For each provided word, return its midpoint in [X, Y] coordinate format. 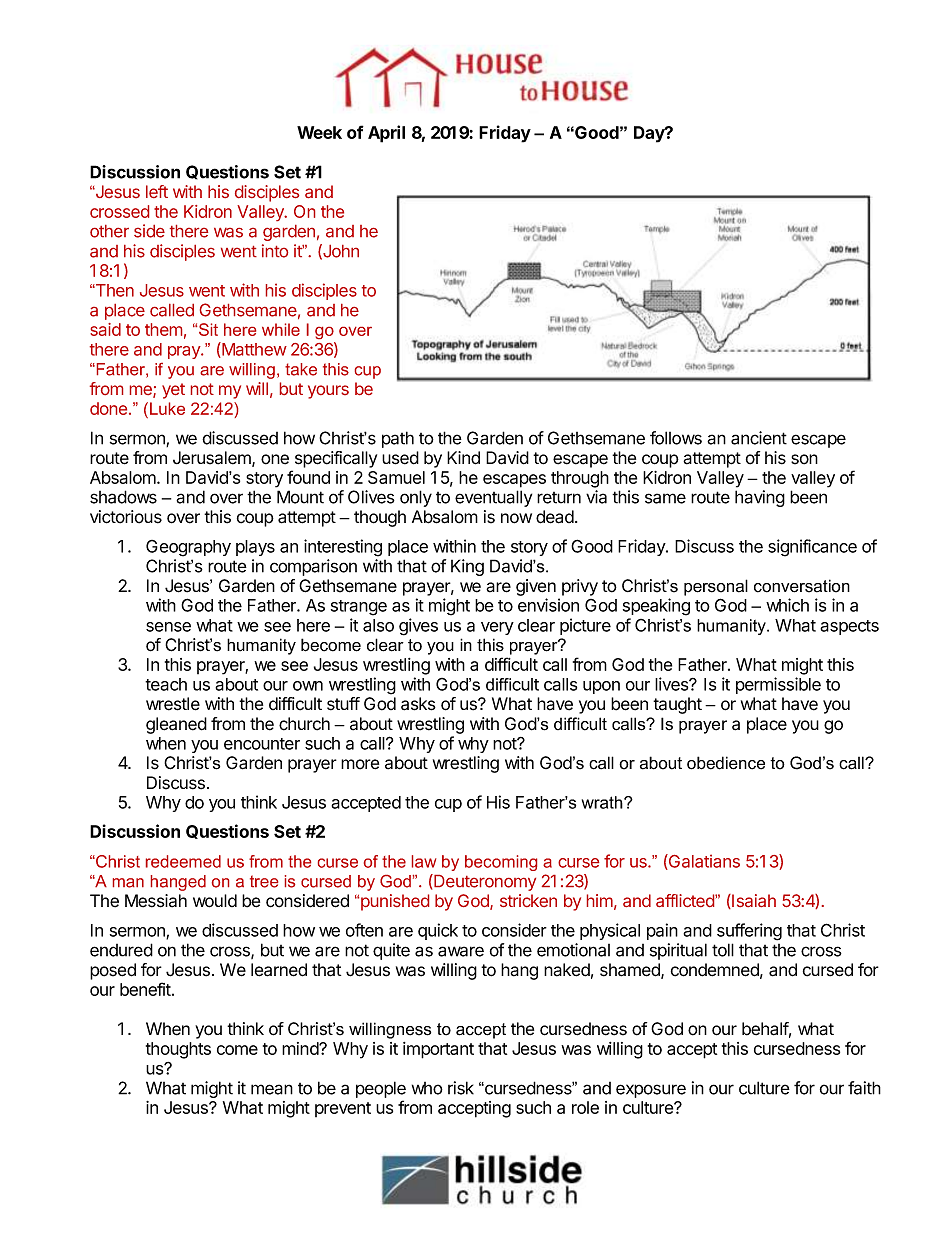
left [157, 191]
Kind [463, 458]
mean [272, 1089]
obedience [726, 763]
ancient [759, 438]
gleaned [176, 725]
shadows [123, 497]
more [360, 764]
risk [461, 1088]
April [386, 134]
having [760, 498]
